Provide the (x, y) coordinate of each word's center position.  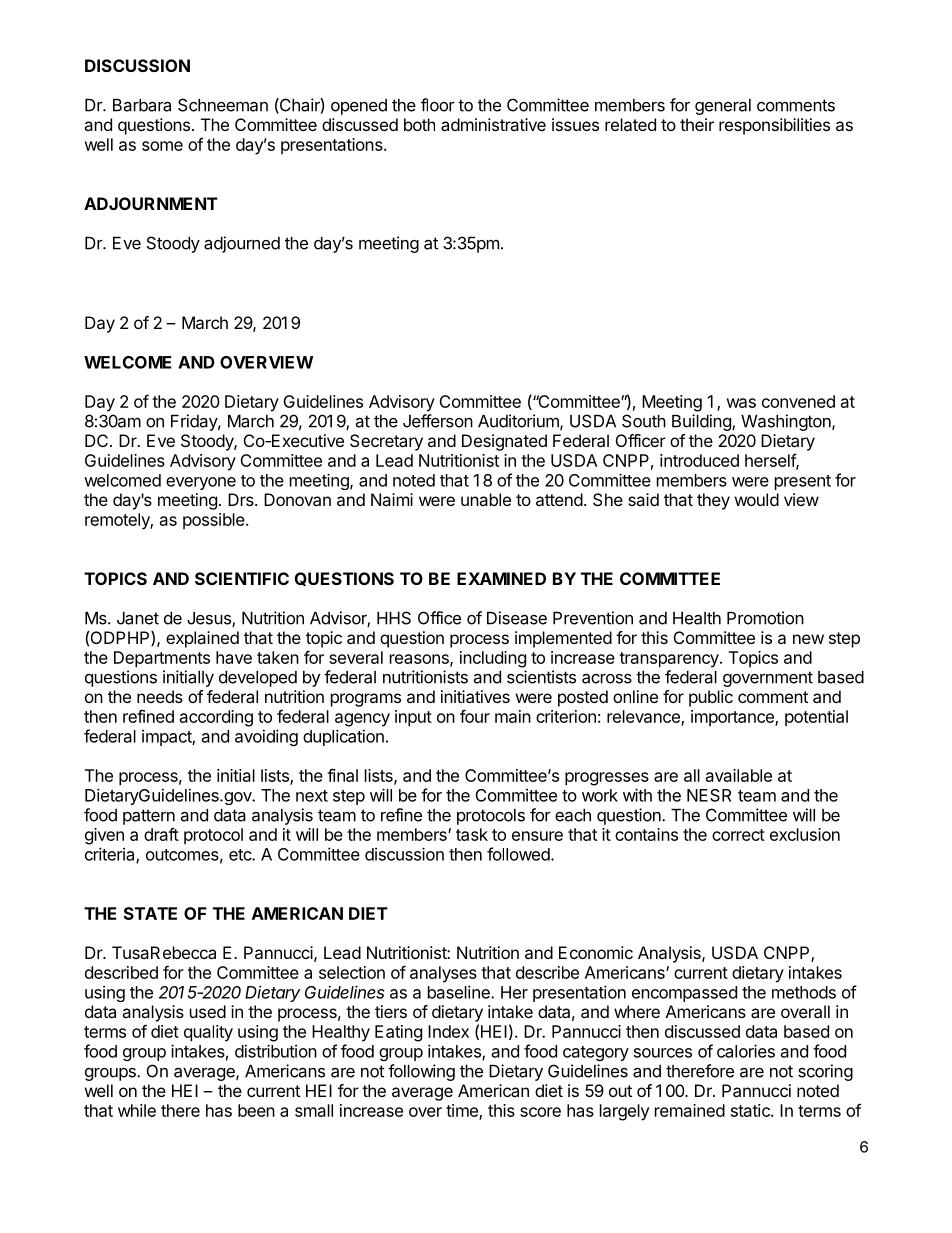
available (739, 775)
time (463, 1111)
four (475, 716)
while (137, 1110)
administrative (493, 124)
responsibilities (774, 126)
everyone (201, 483)
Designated (504, 442)
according (216, 718)
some (162, 146)
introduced (699, 460)
